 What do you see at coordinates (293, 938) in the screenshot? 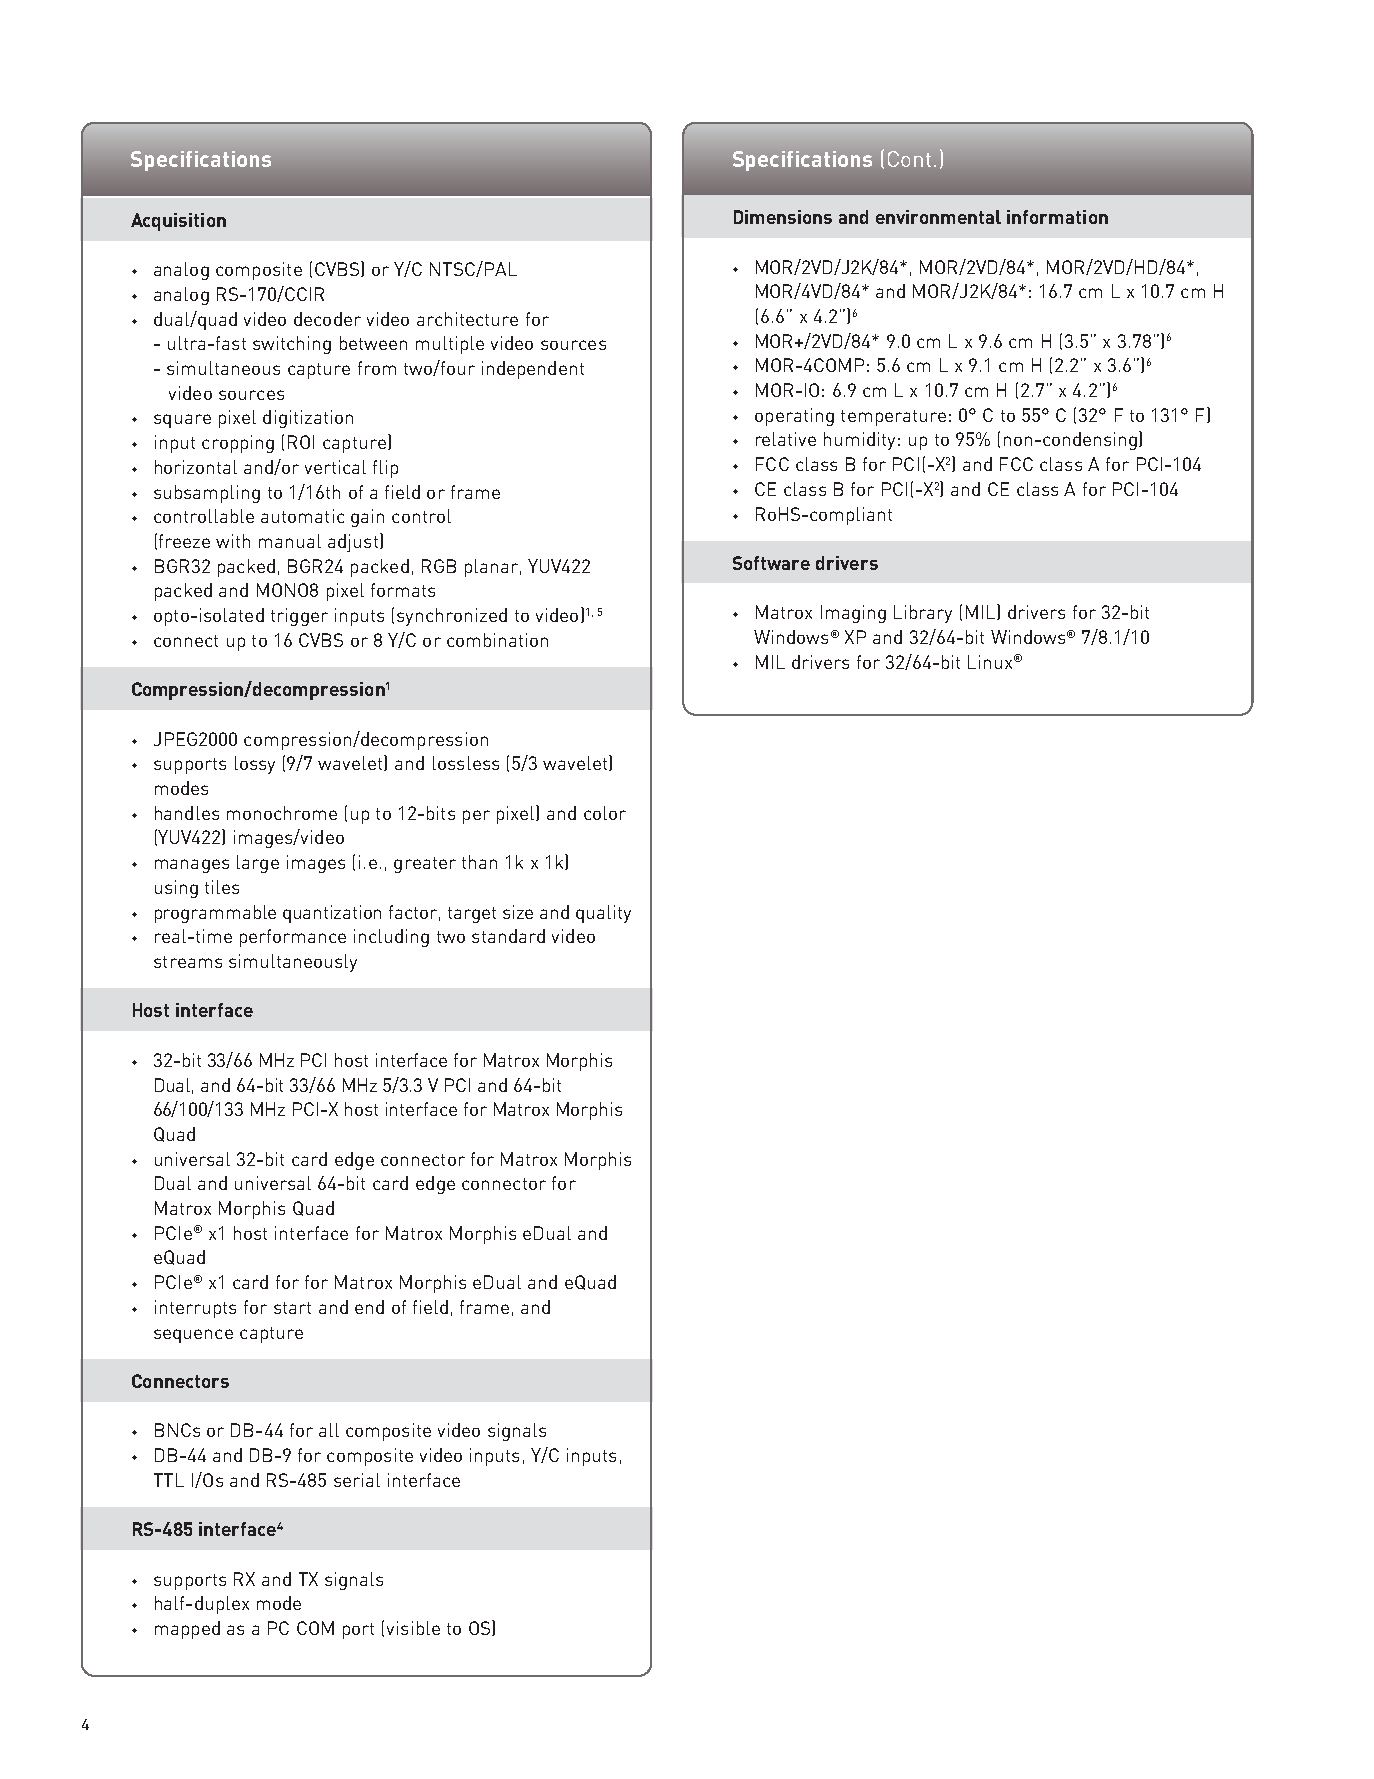
I see `performance` at bounding box center [293, 938].
